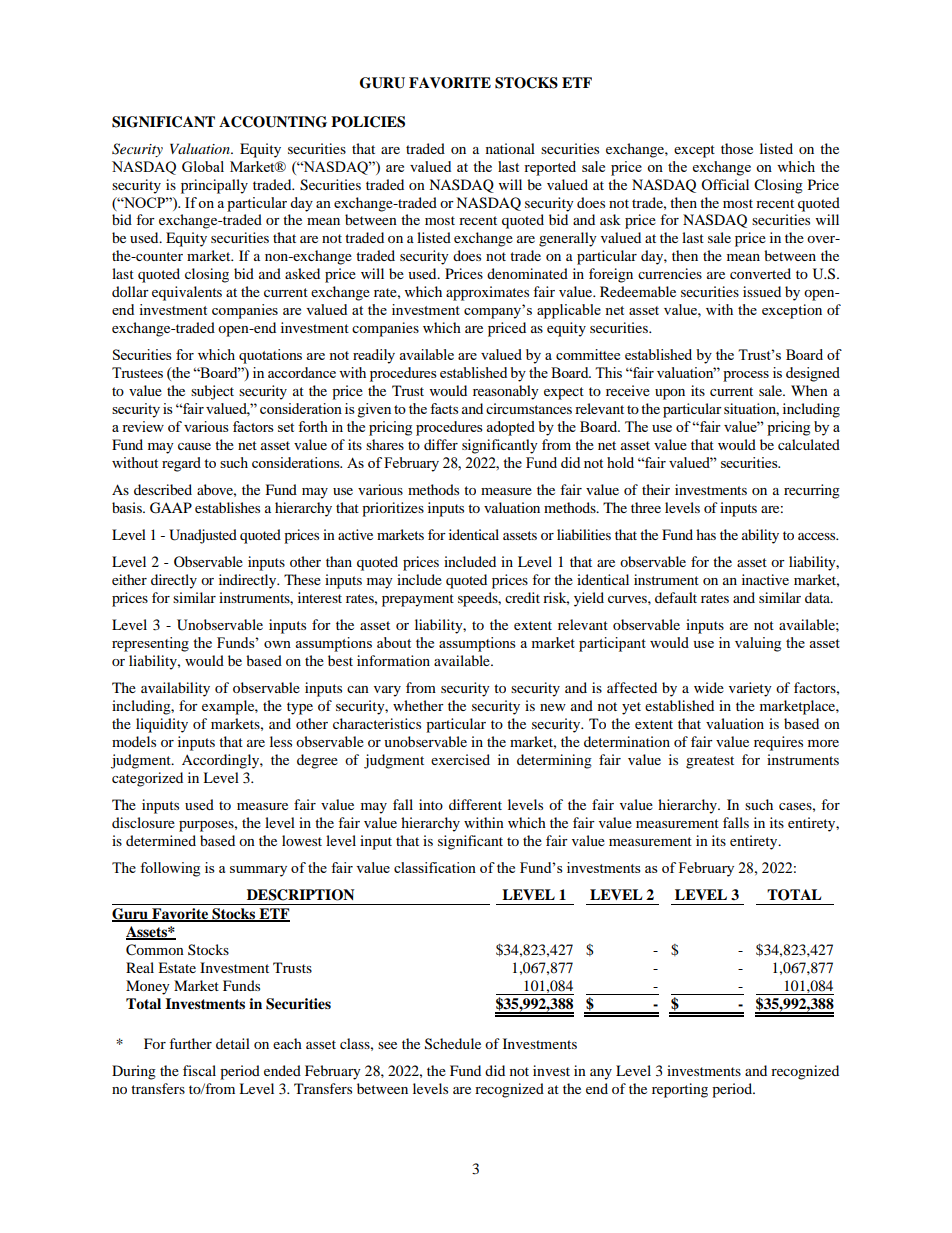 The image size is (952, 1233). What do you see at coordinates (746, 376) in the screenshot?
I see `process` at bounding box center [746, 376].
